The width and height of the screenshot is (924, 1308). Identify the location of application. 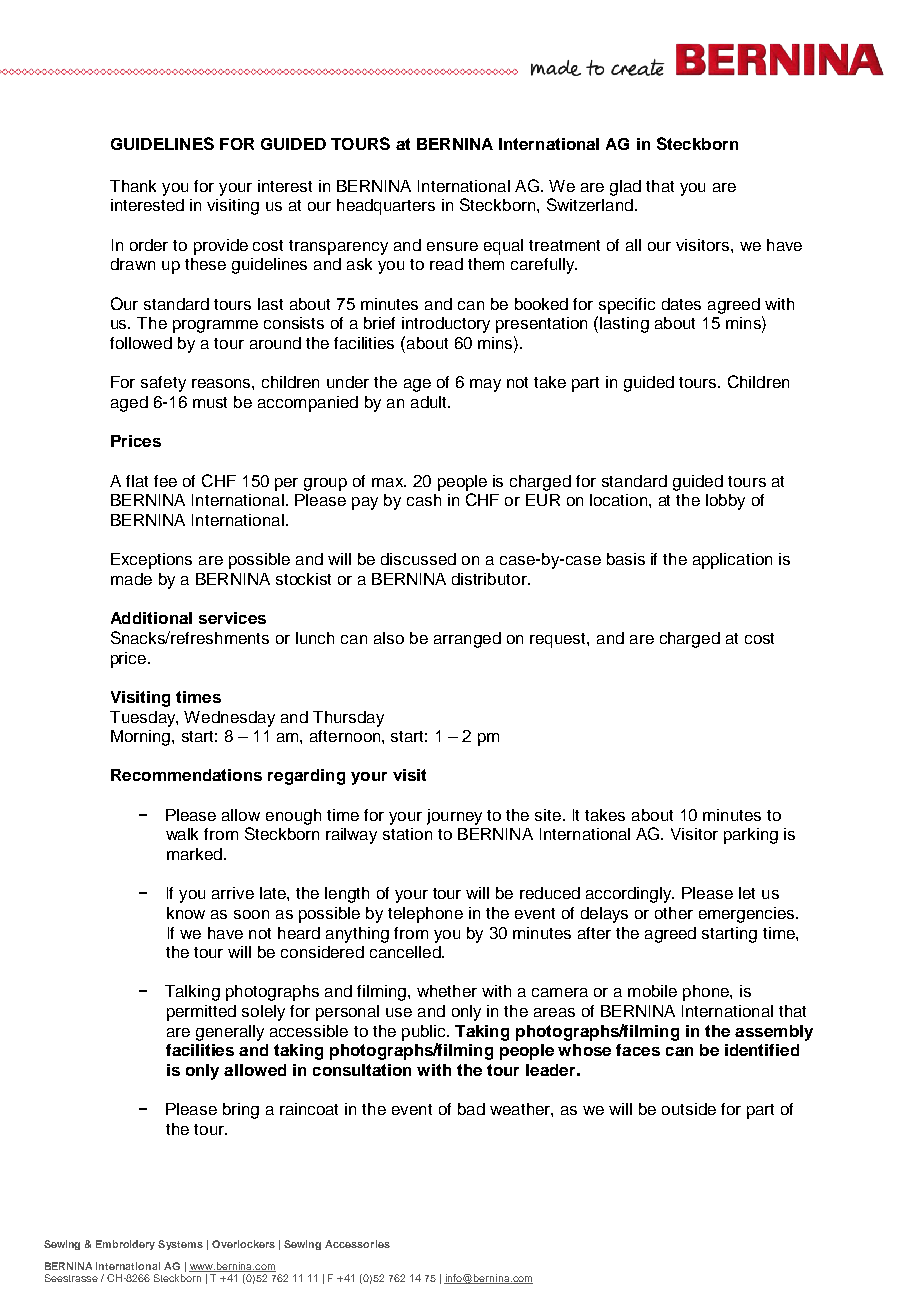
(732, 561).
